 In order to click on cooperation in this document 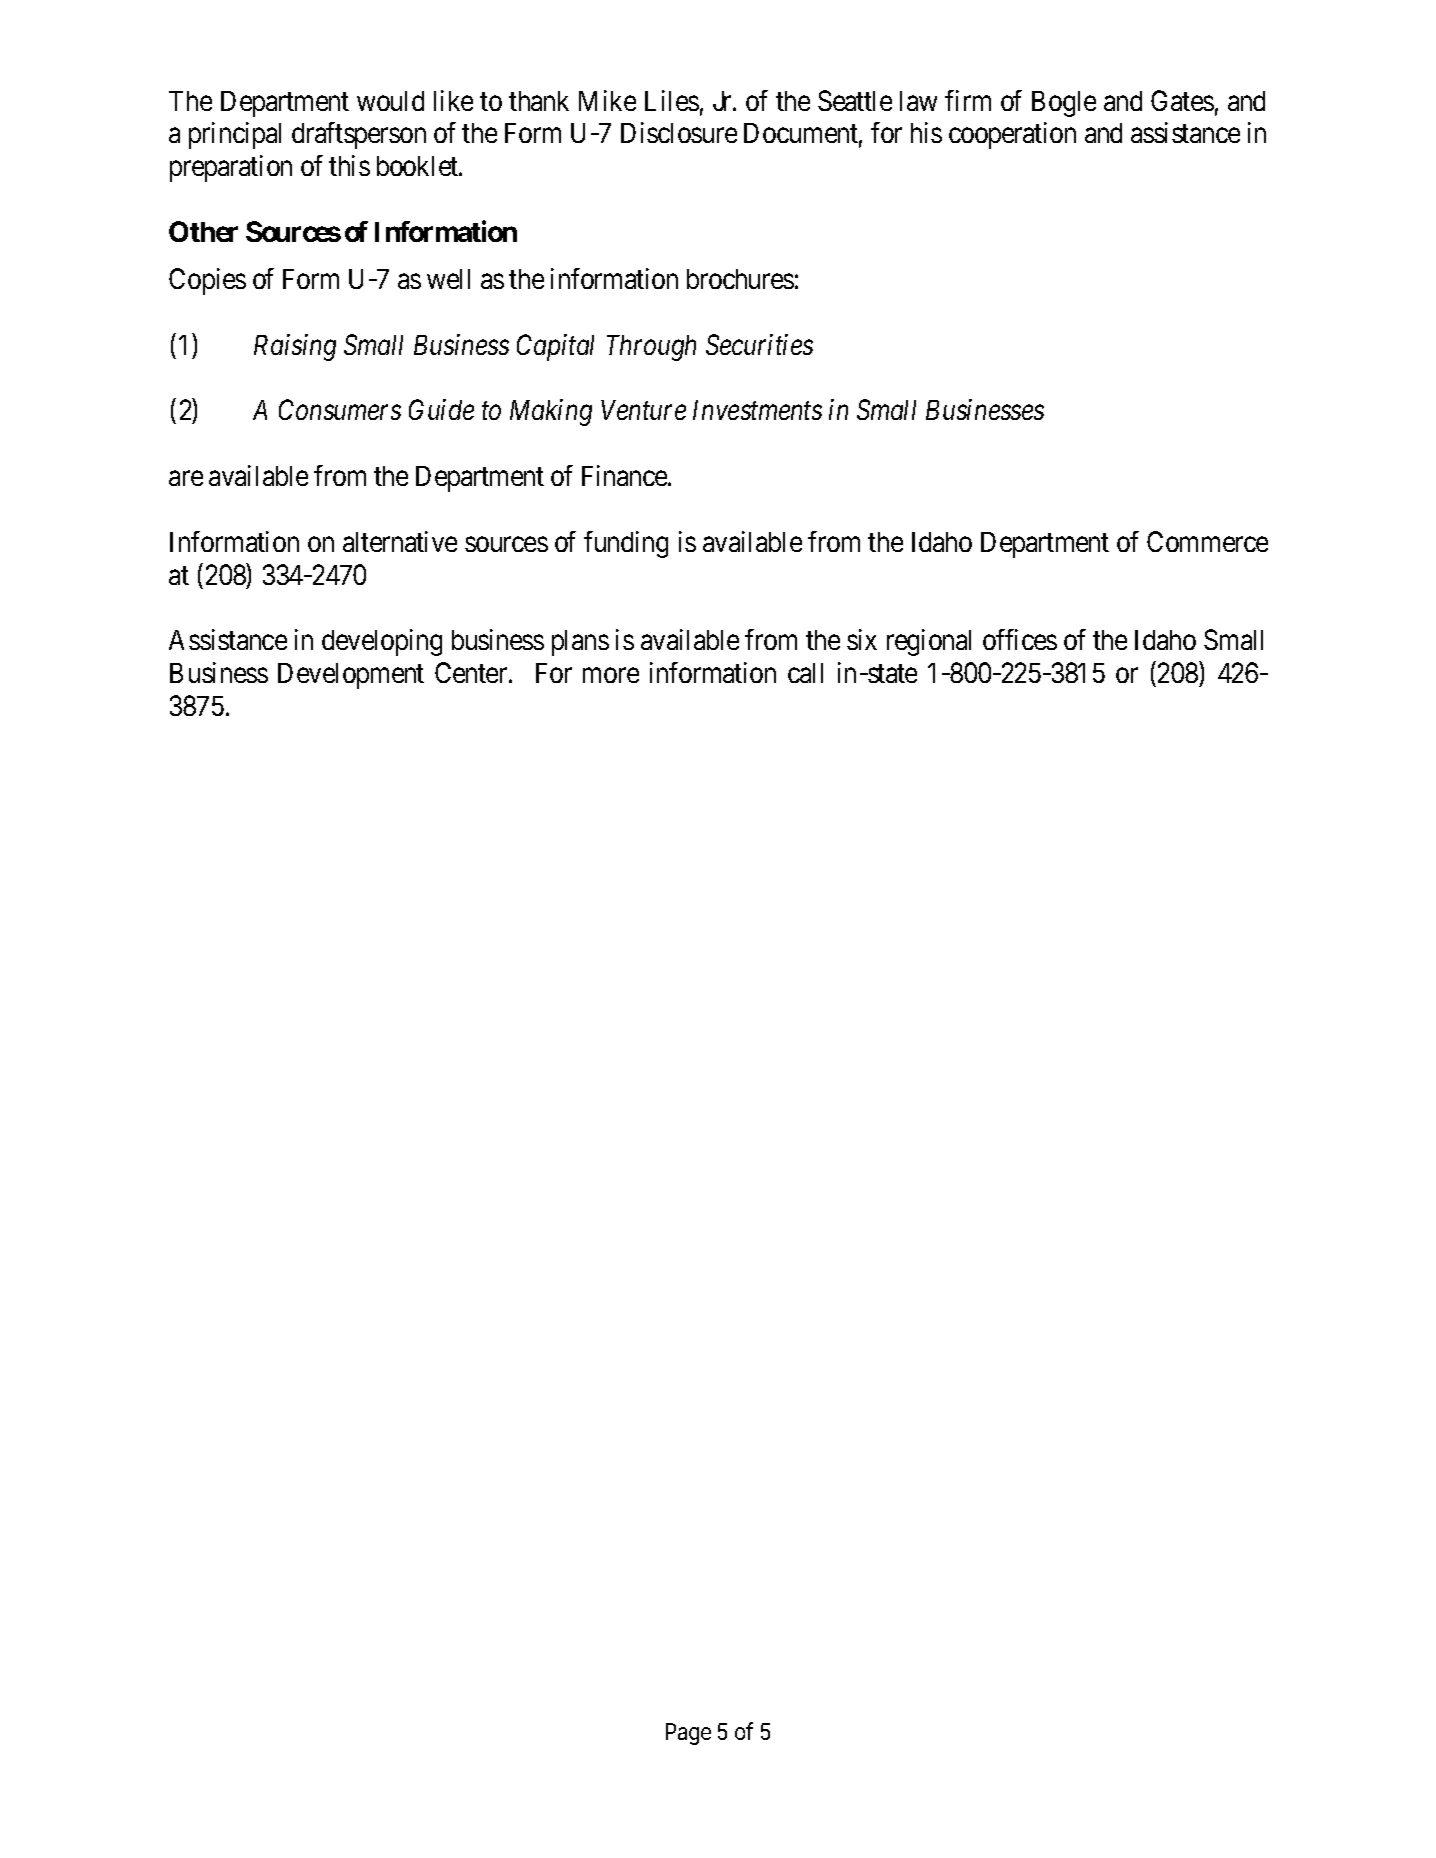, I will do `click(1012, 135)`.
